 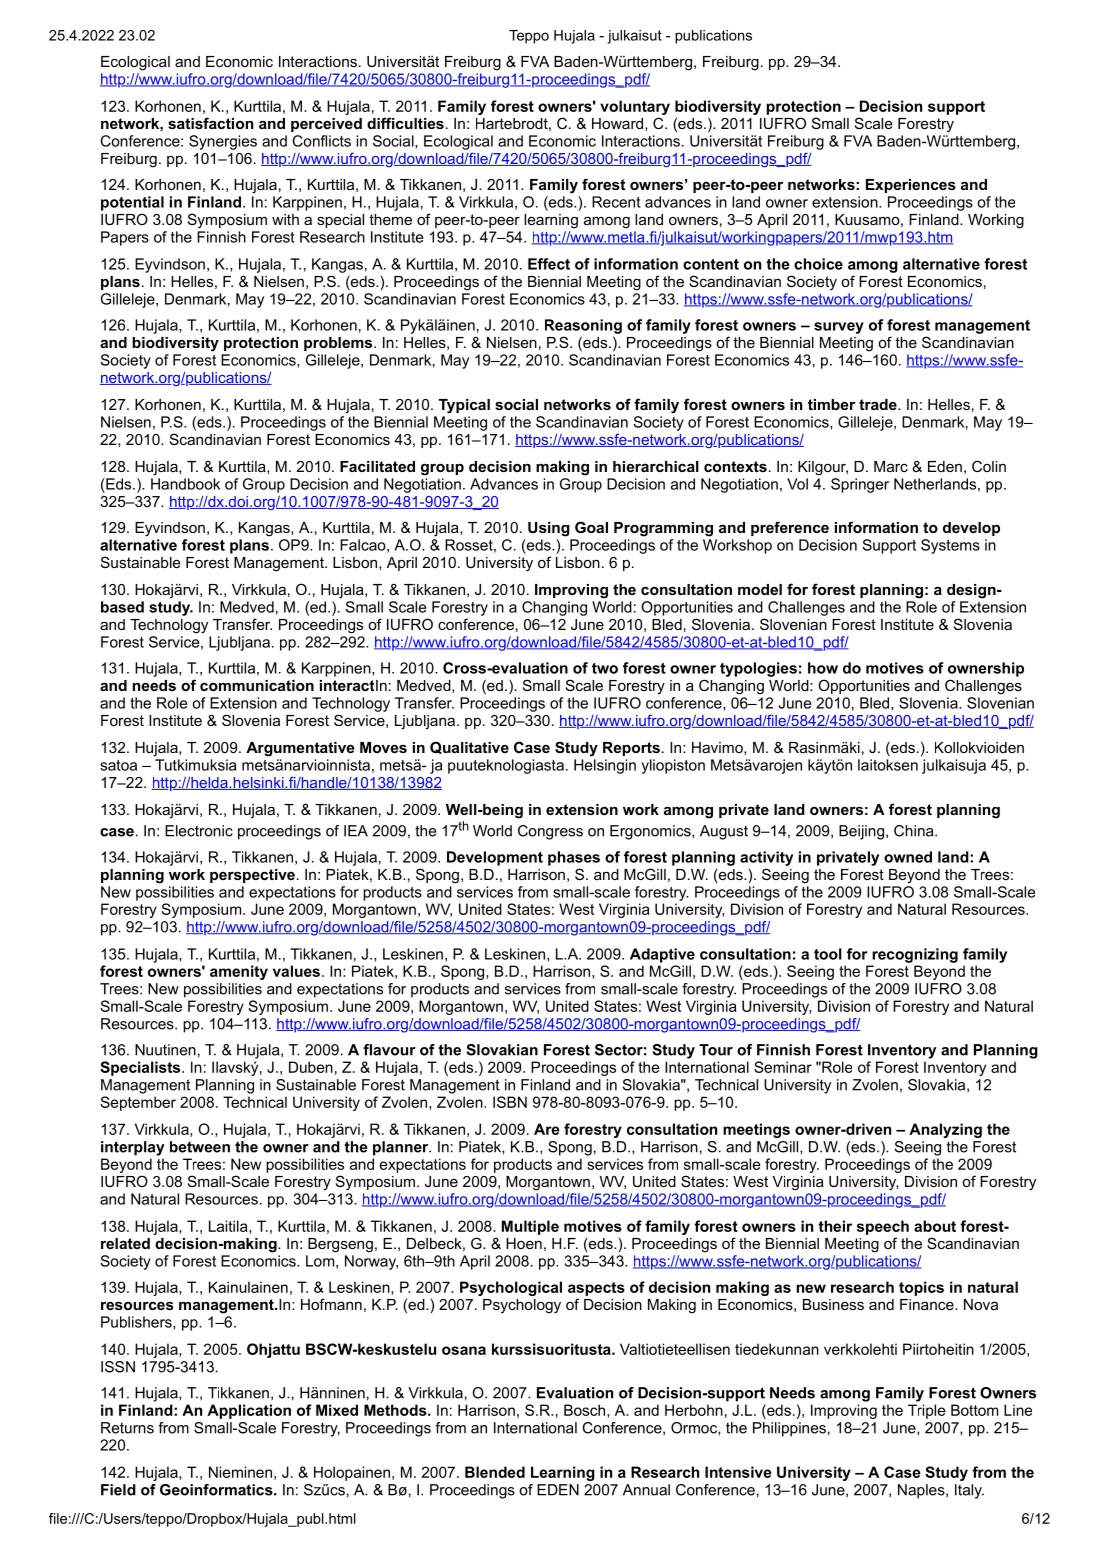 I want to click on Synergies, so click(x=223, y=142).
